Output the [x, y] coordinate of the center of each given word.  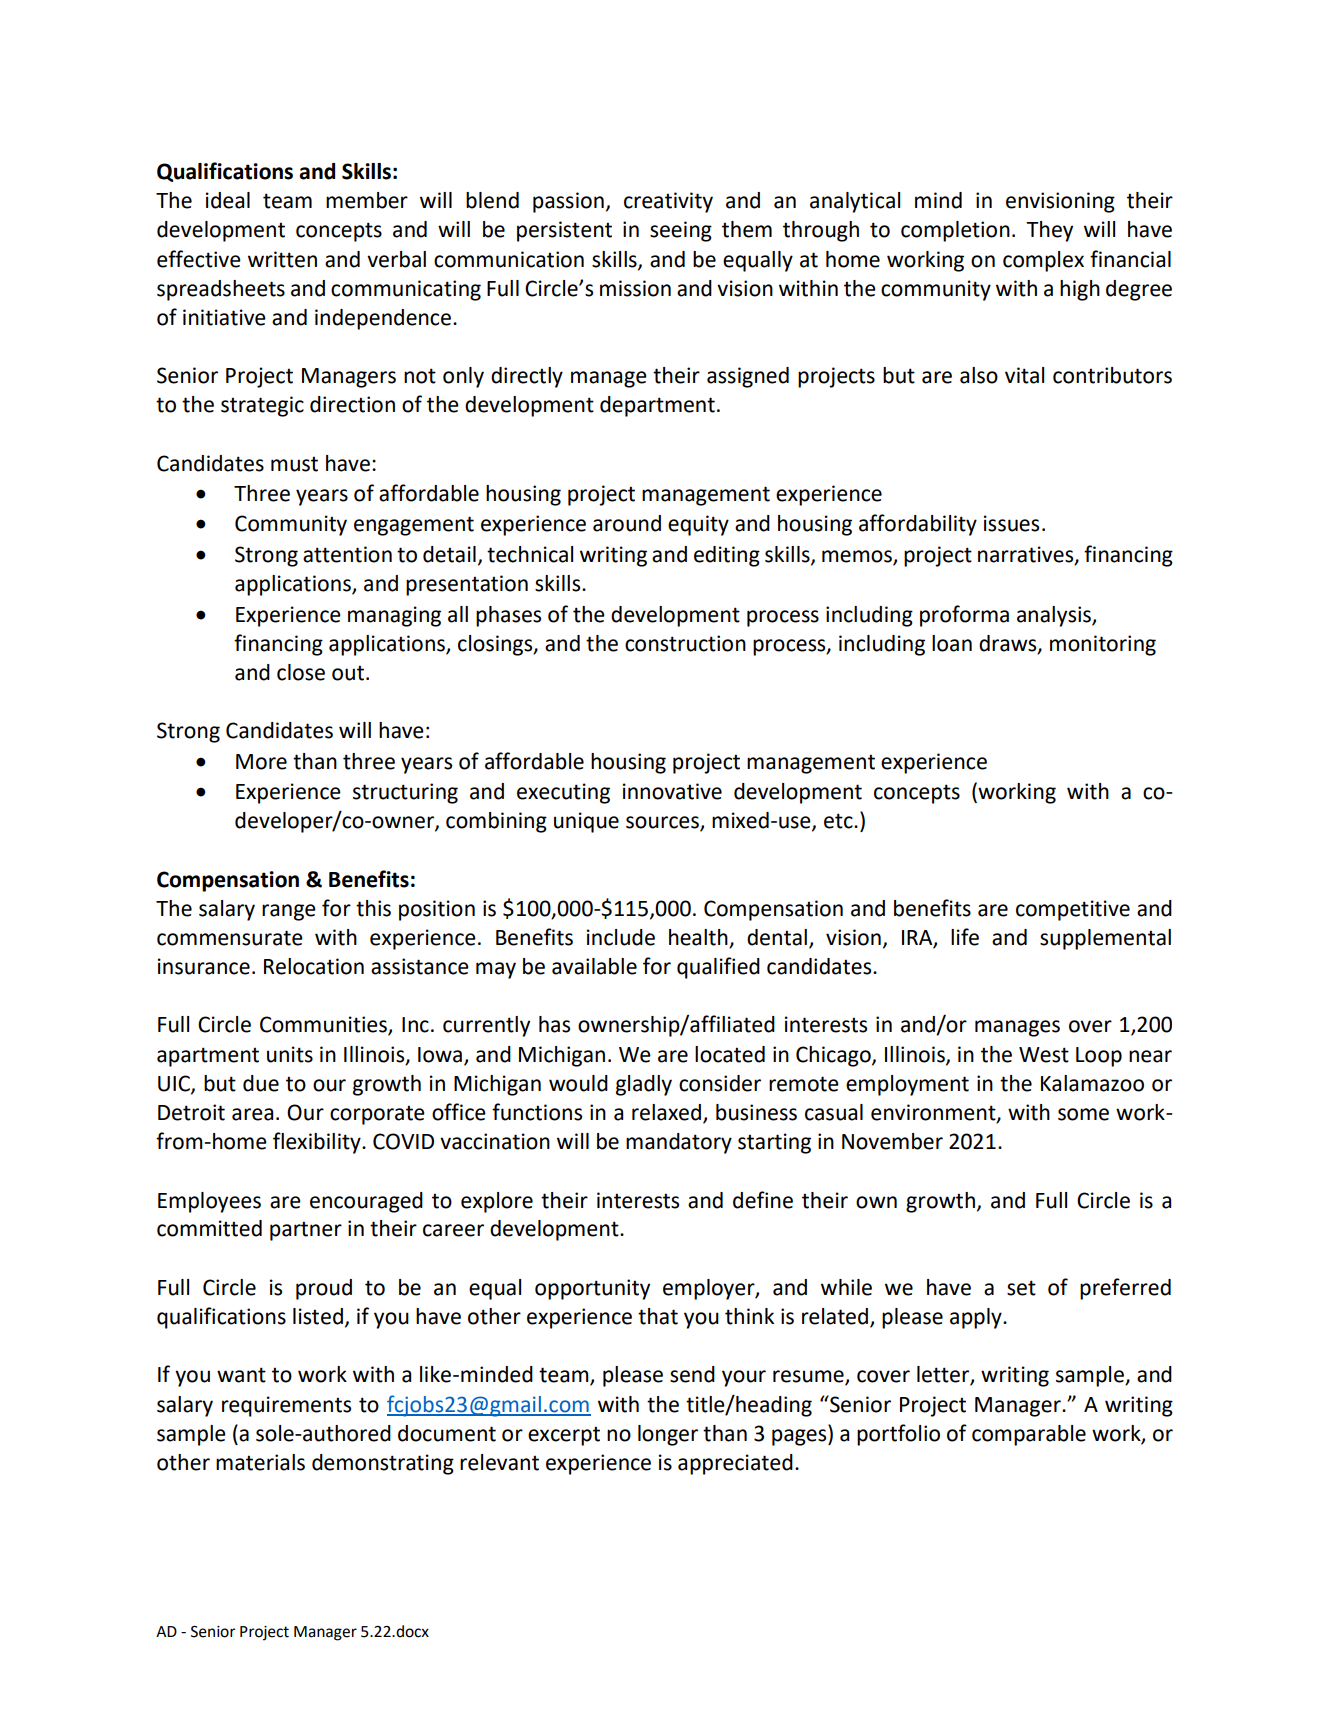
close [301, 672]
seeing [681, 231]
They [1049, 231]
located [730, 1054]
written [282, 259]
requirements [286, 1406]
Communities [324, 1025]
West [1044, 1055]
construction [685, 643]
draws [1009, 644]
